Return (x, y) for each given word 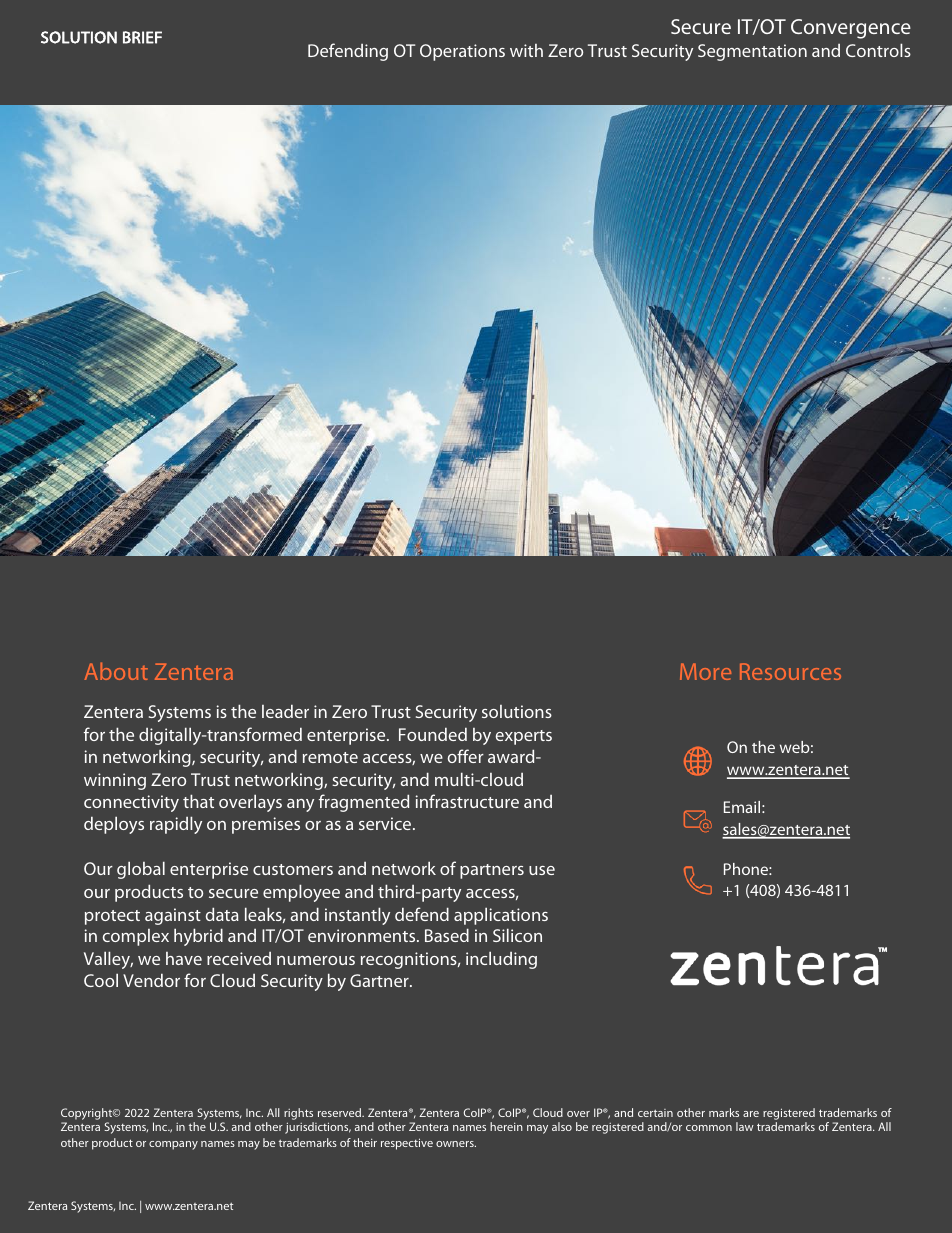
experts (524, 737)
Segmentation (752, 52)
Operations (462, 52)
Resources (790, 671)
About (116, 671)
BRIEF (142, 37)
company (173, 1145)
